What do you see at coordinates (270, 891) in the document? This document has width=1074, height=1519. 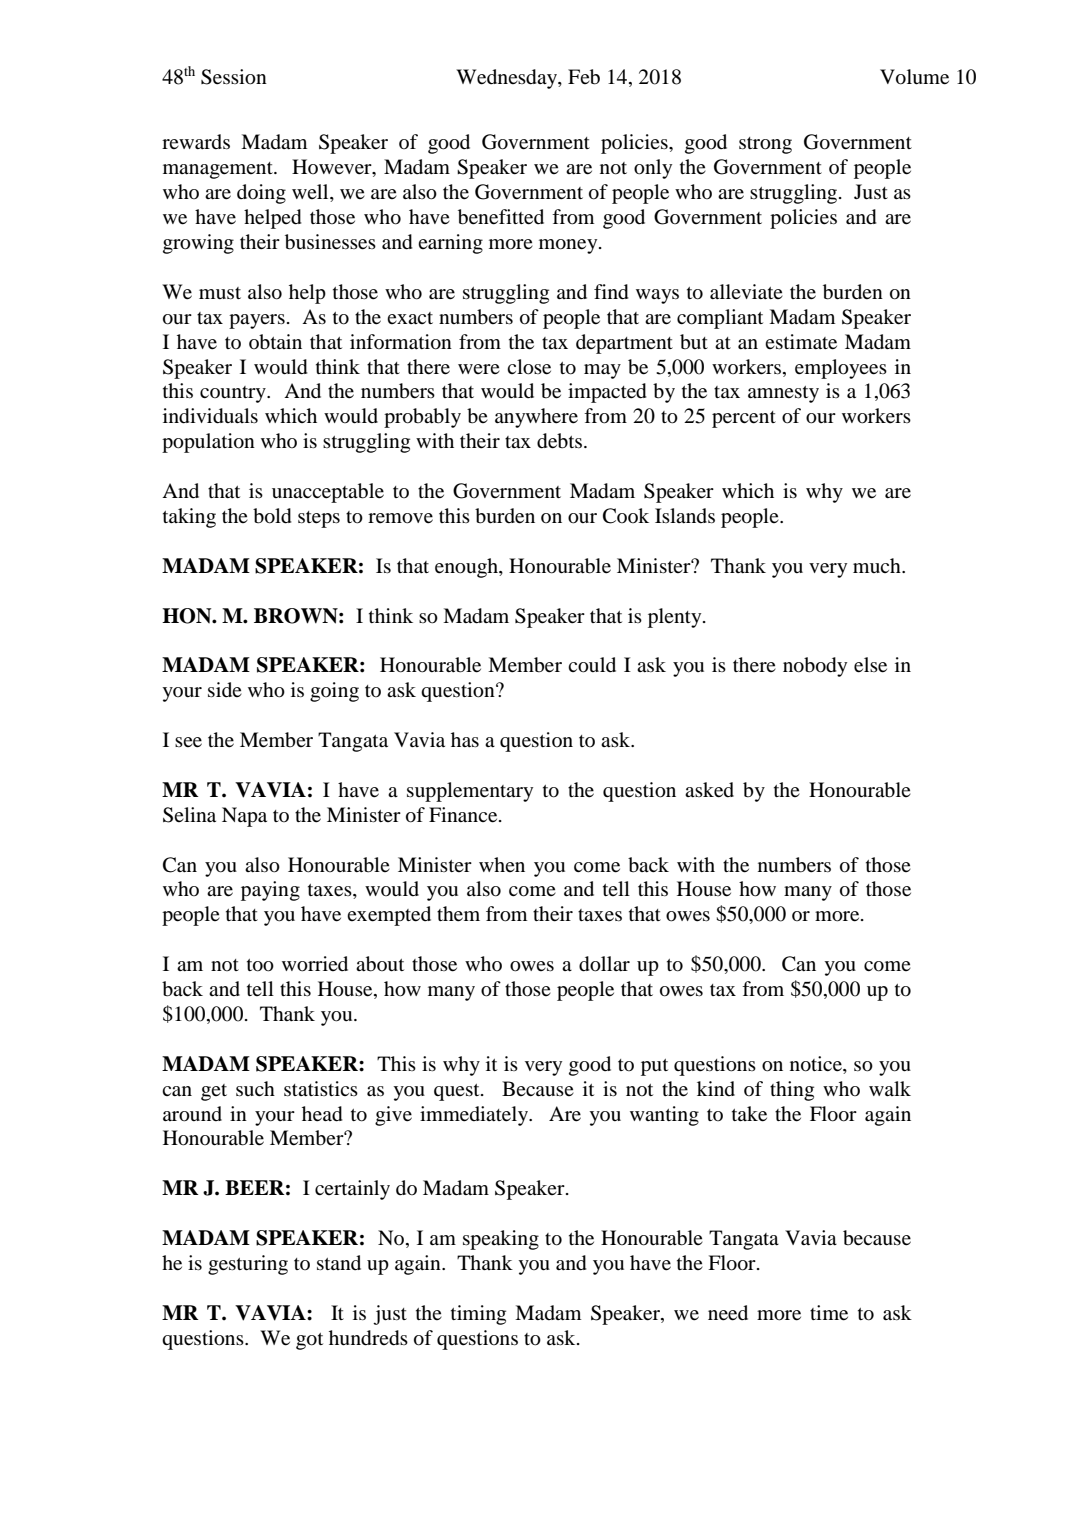 I see `paying` at bounding box center [270, 891].
